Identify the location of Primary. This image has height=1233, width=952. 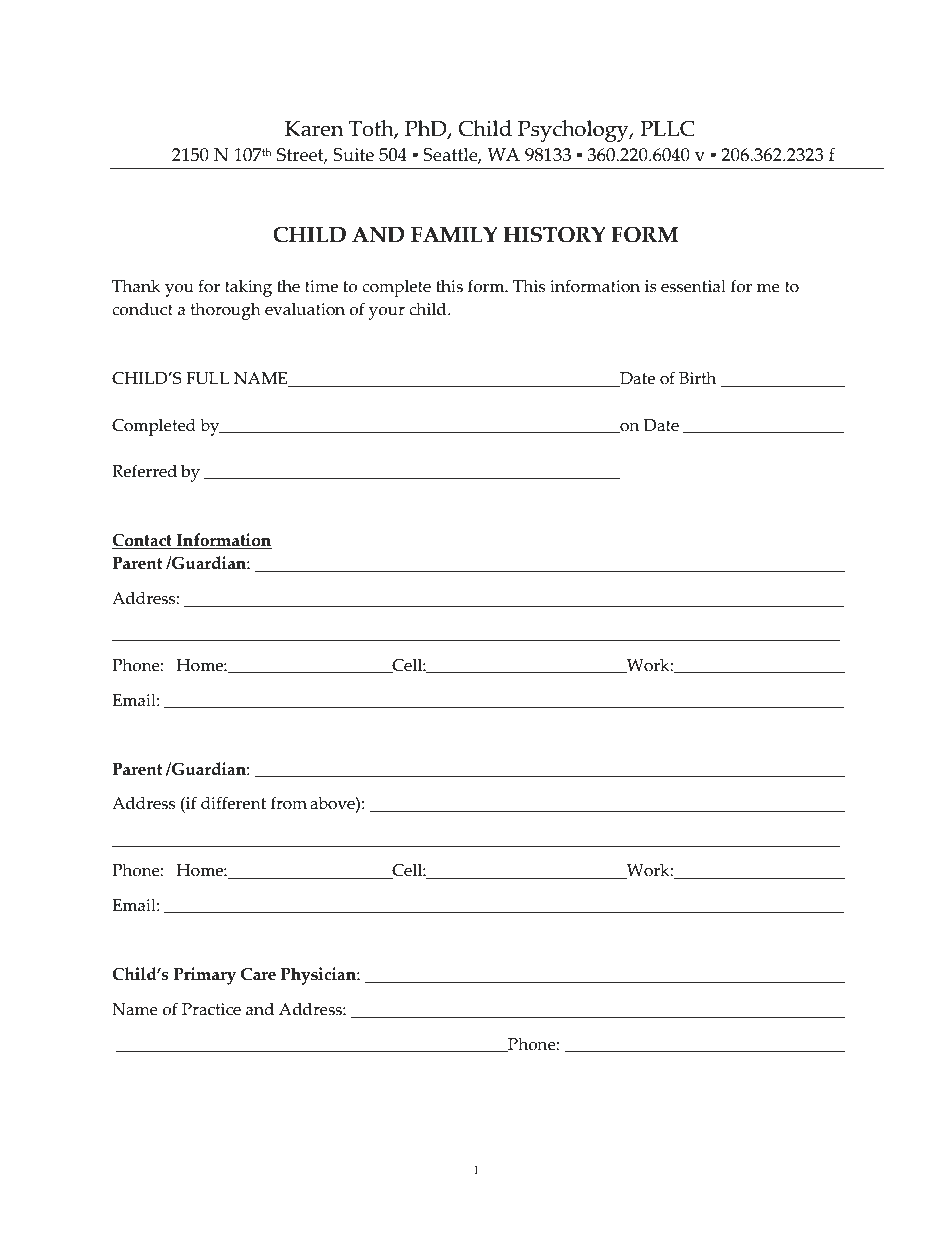
(205, 976).
